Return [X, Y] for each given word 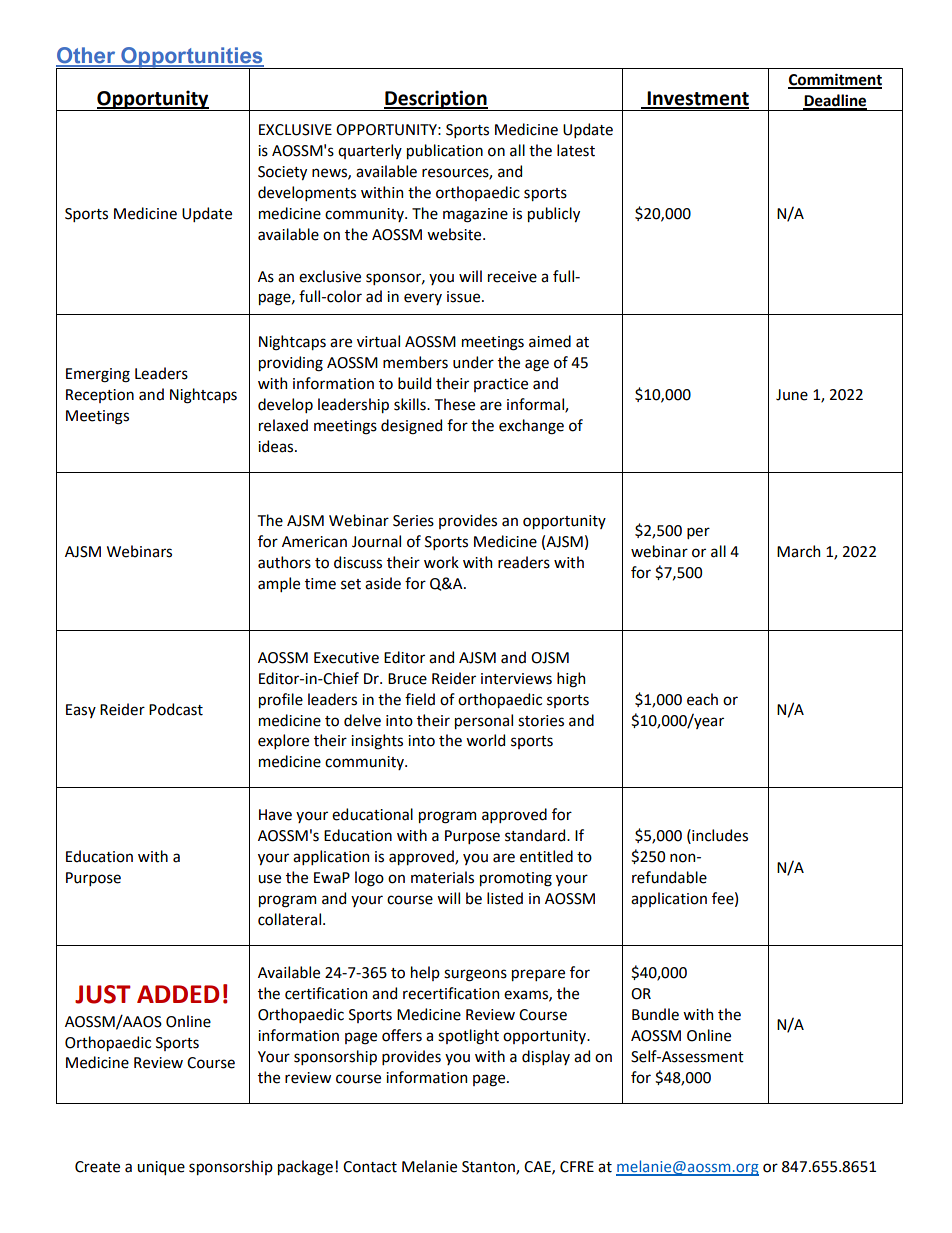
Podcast [176, 709]
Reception [100, 396]
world [485, 740]
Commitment [835, 80]
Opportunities [192, 58]
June [792, 395]
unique [161, 1168]
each [702, 699]
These [455, 404]
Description [436, 100]
